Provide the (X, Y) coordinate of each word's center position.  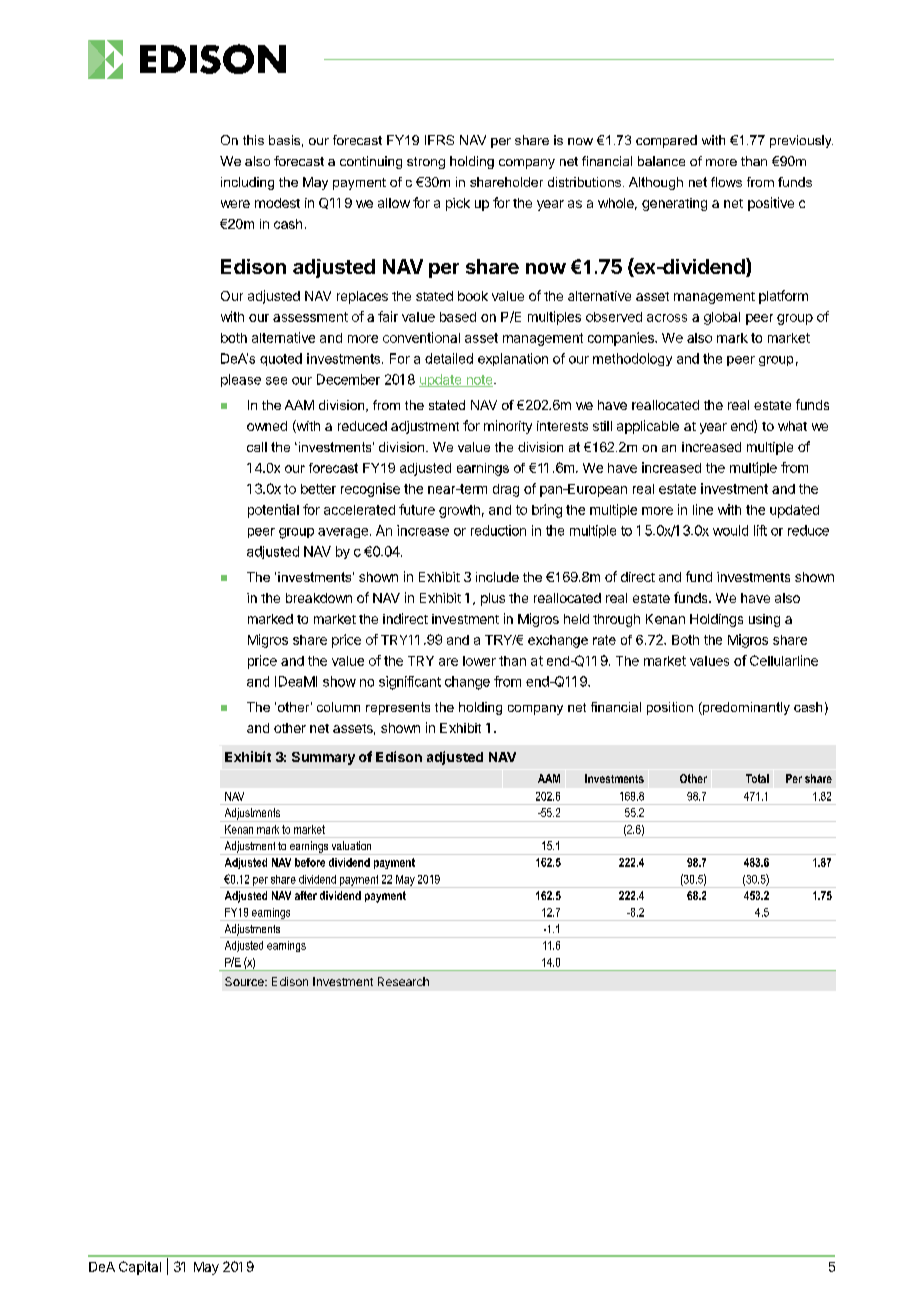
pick (458, 204)
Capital (140, 1268)
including (247, 183)
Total (757, 778)
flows (726, 182)
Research (403, 981)
